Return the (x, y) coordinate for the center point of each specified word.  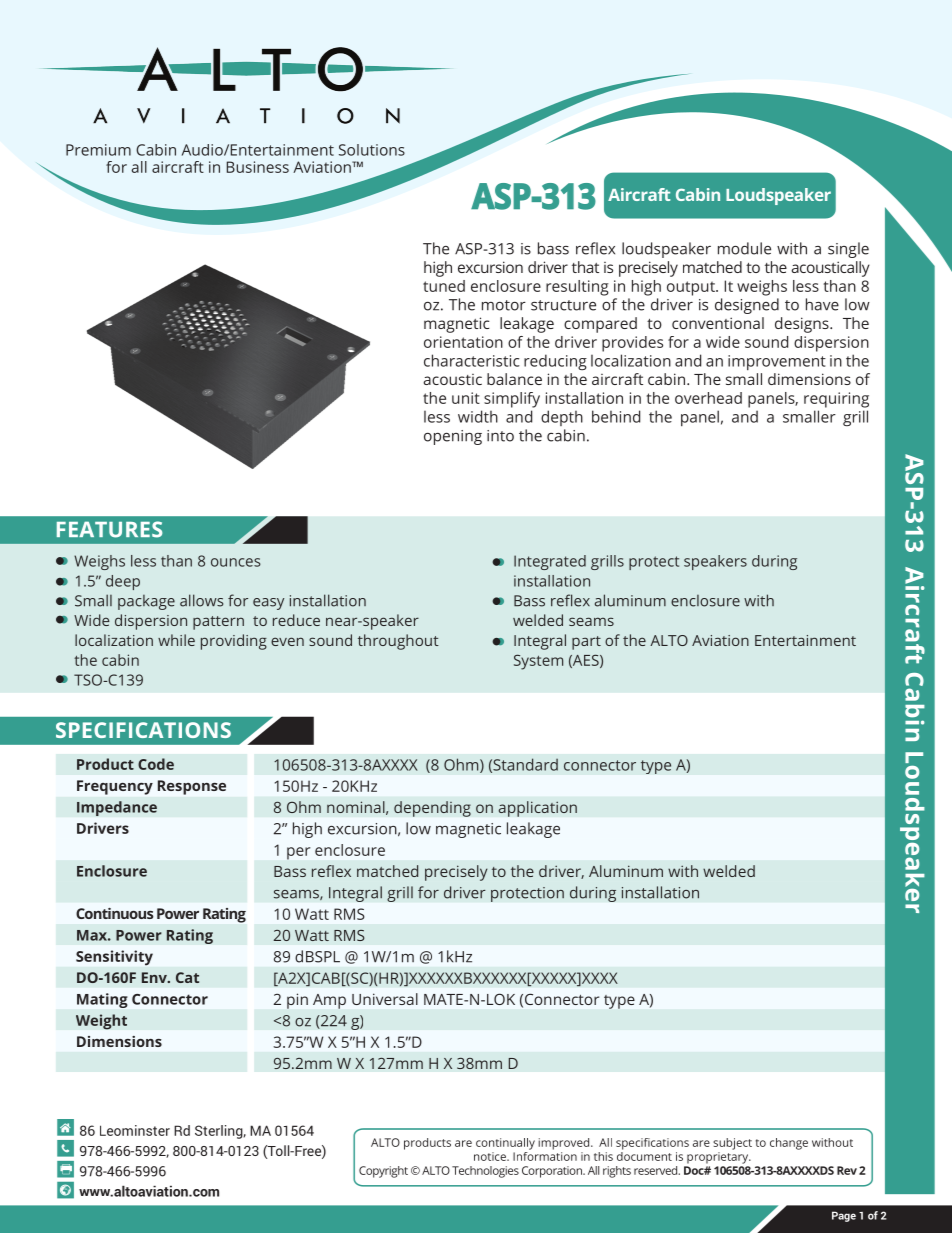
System (538, 662)
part (586, 643)
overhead (708, 398)
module (744, 248)
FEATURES (109, 529)
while (176, 640)
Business (258, 167)
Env (155, 977)
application (537, 809)
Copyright (383, 1172)
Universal (385, 999)
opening (453, 437)
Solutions (372, 150)
